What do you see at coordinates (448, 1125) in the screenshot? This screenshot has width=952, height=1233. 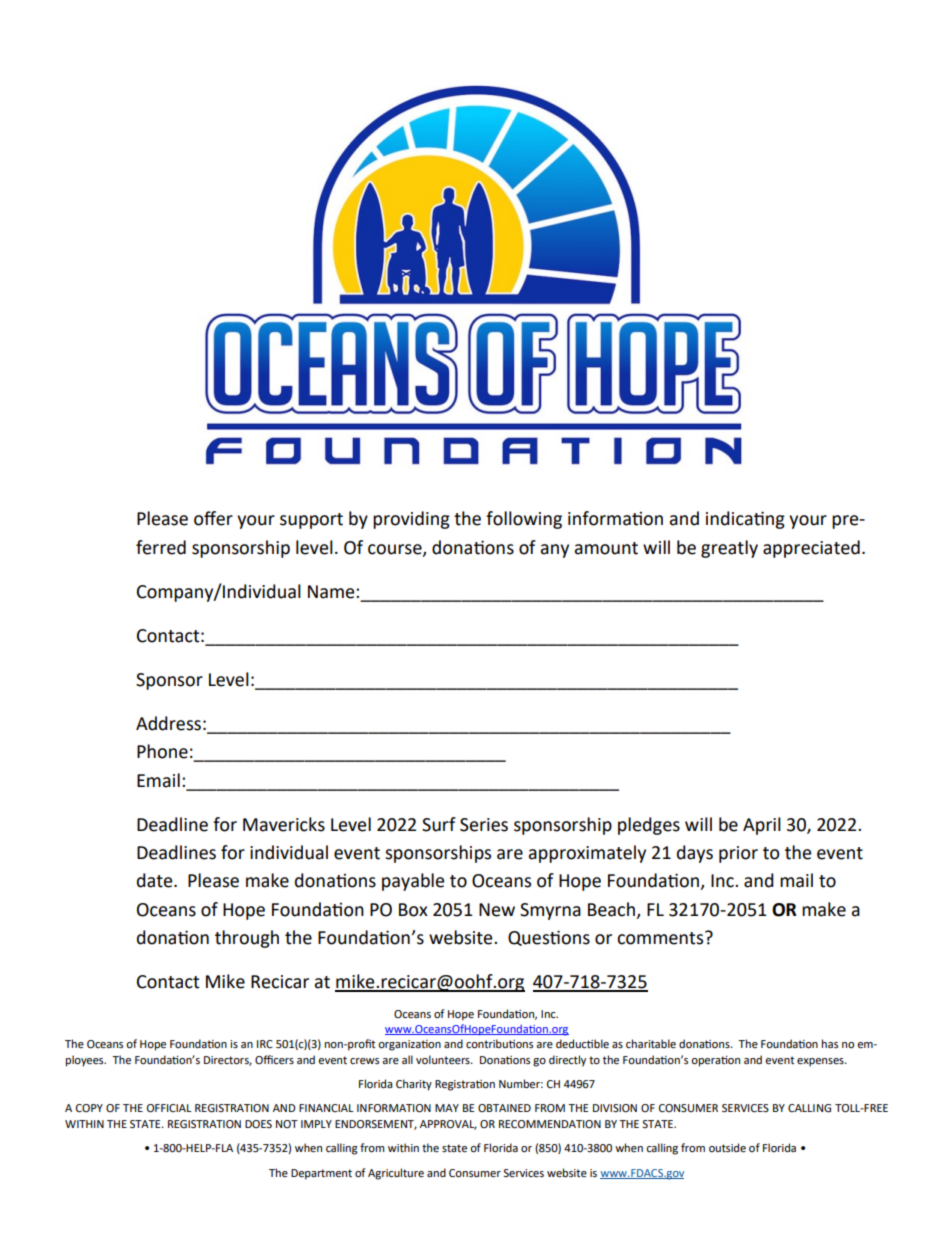 I see `APPROVAL` at bounding box center [448, 1125].
